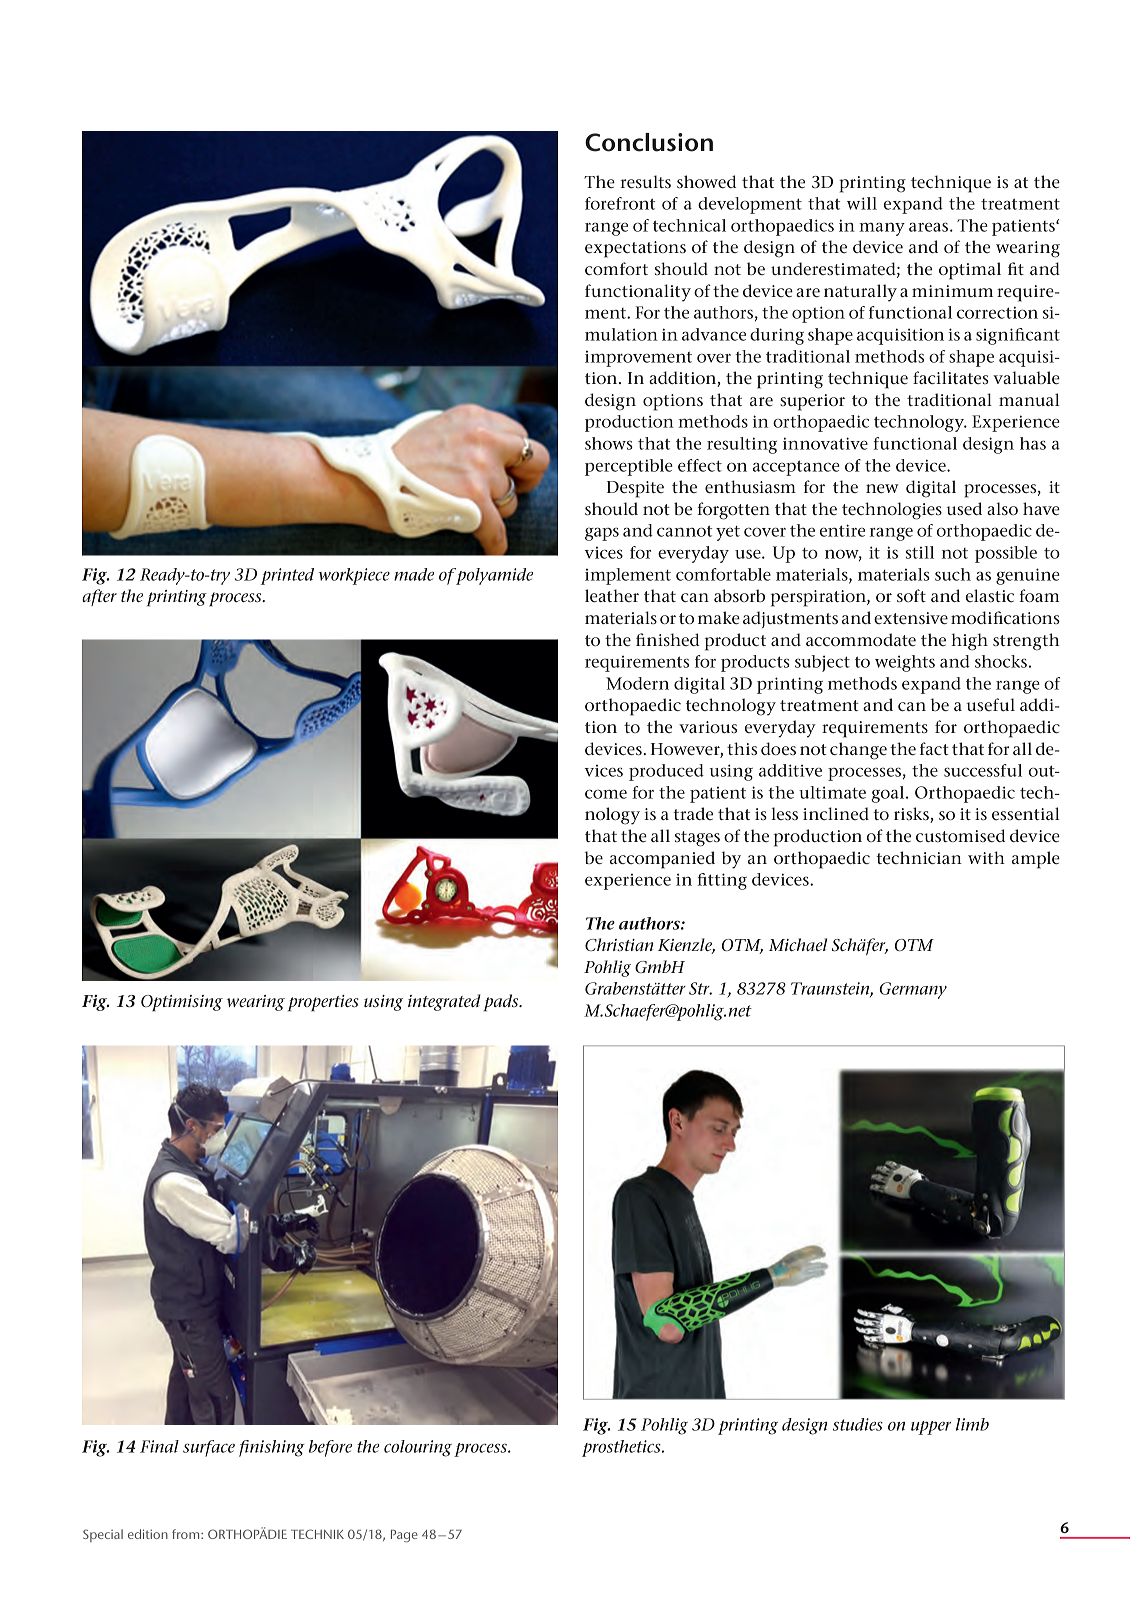  I want to click on results, so click(645, 181).
